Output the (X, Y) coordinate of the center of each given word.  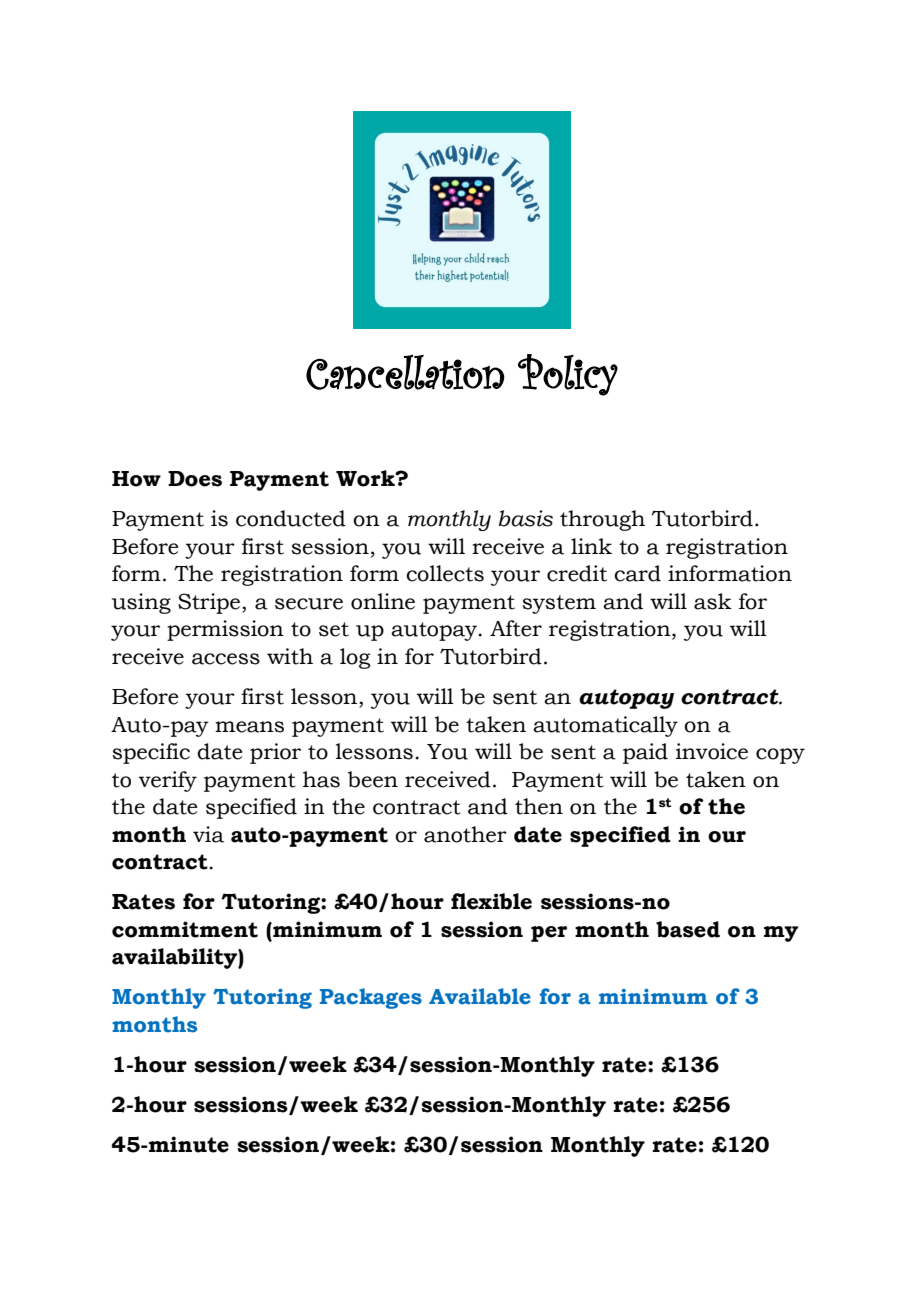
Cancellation (405, 372)
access (226, 659)
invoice (712, 751)
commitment (185, 929)
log (355, 658)
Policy (568, 375)
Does (195, 479)
